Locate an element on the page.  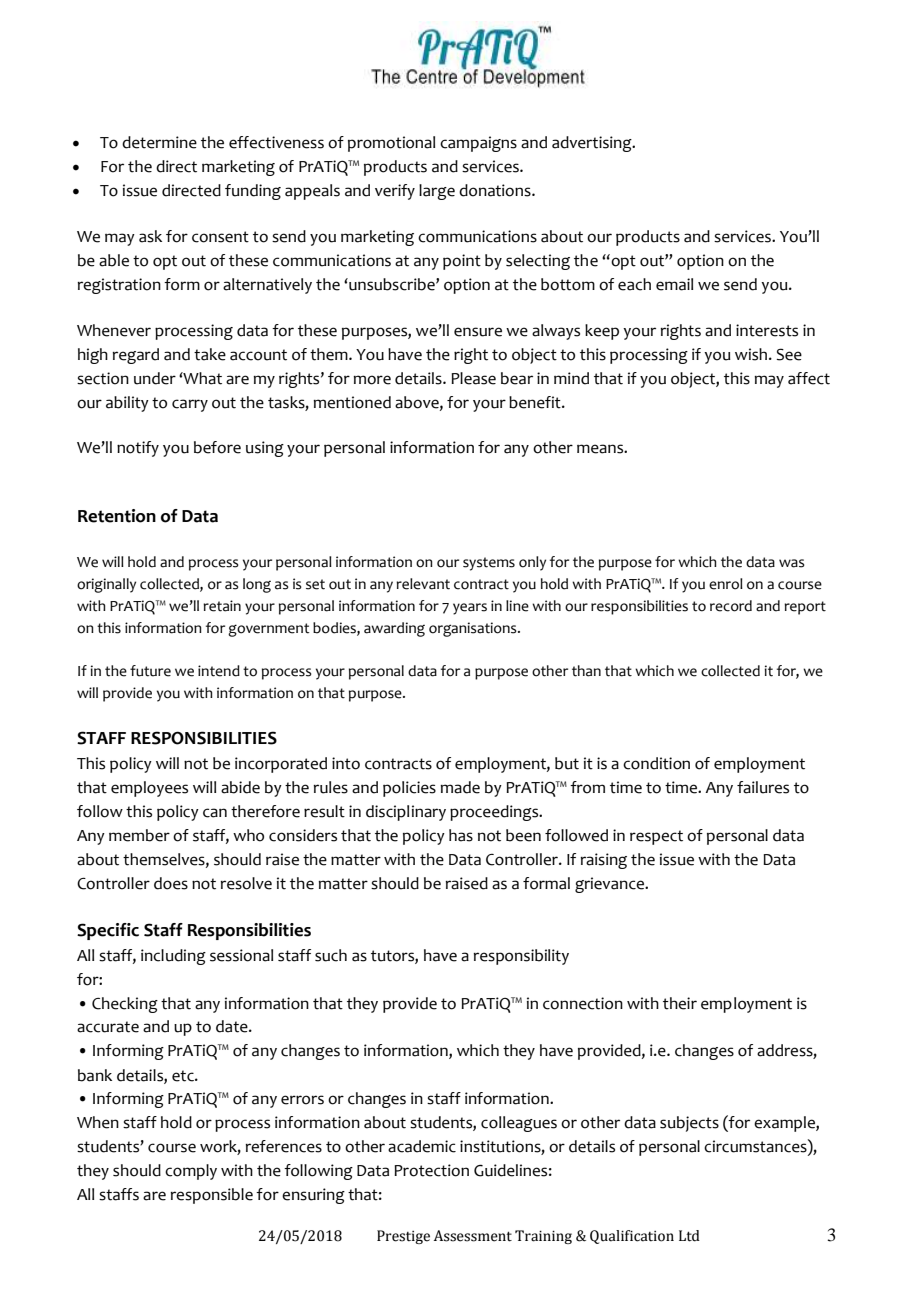
responsibility is located at coordinates (521, 957).
